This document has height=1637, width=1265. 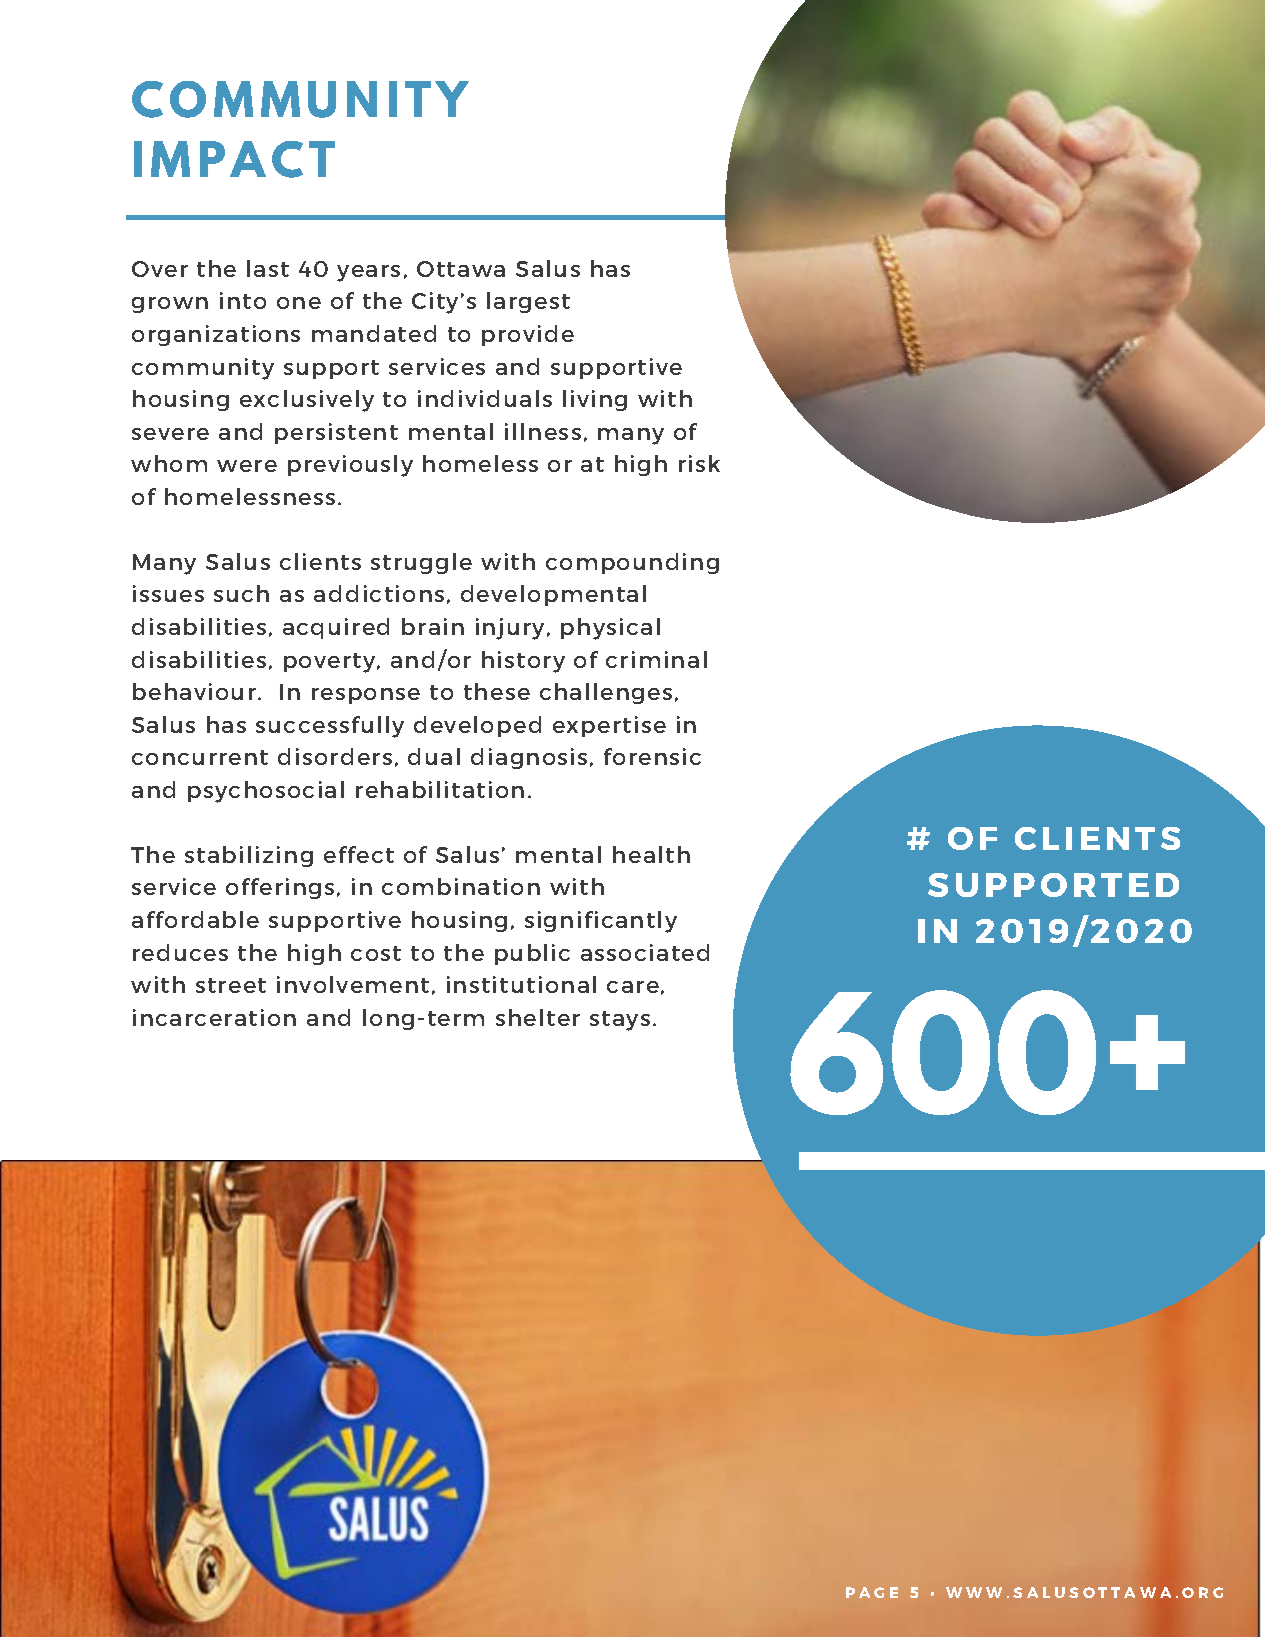 What do you see at coordinates (241, 593) in the document?
I see `such` at bounding box center [241, 593].
